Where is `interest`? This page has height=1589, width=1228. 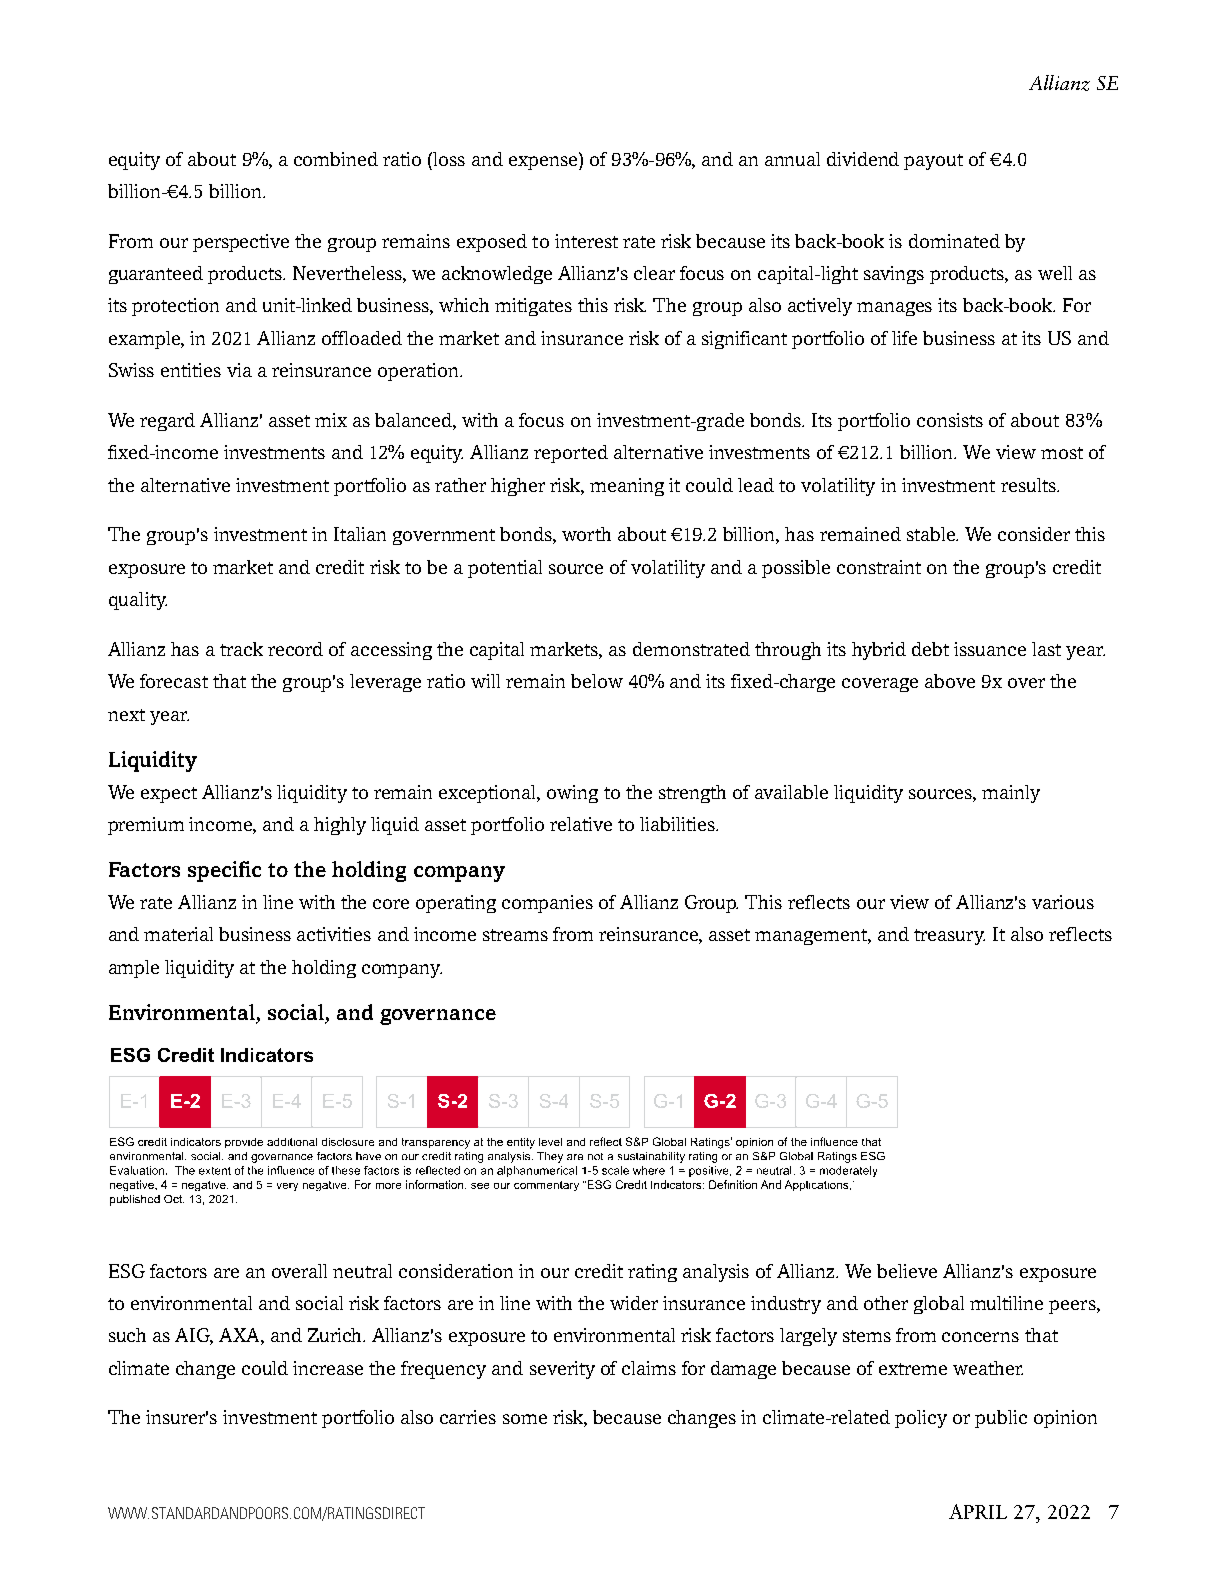 interest is located at coordinates (586, 241).
